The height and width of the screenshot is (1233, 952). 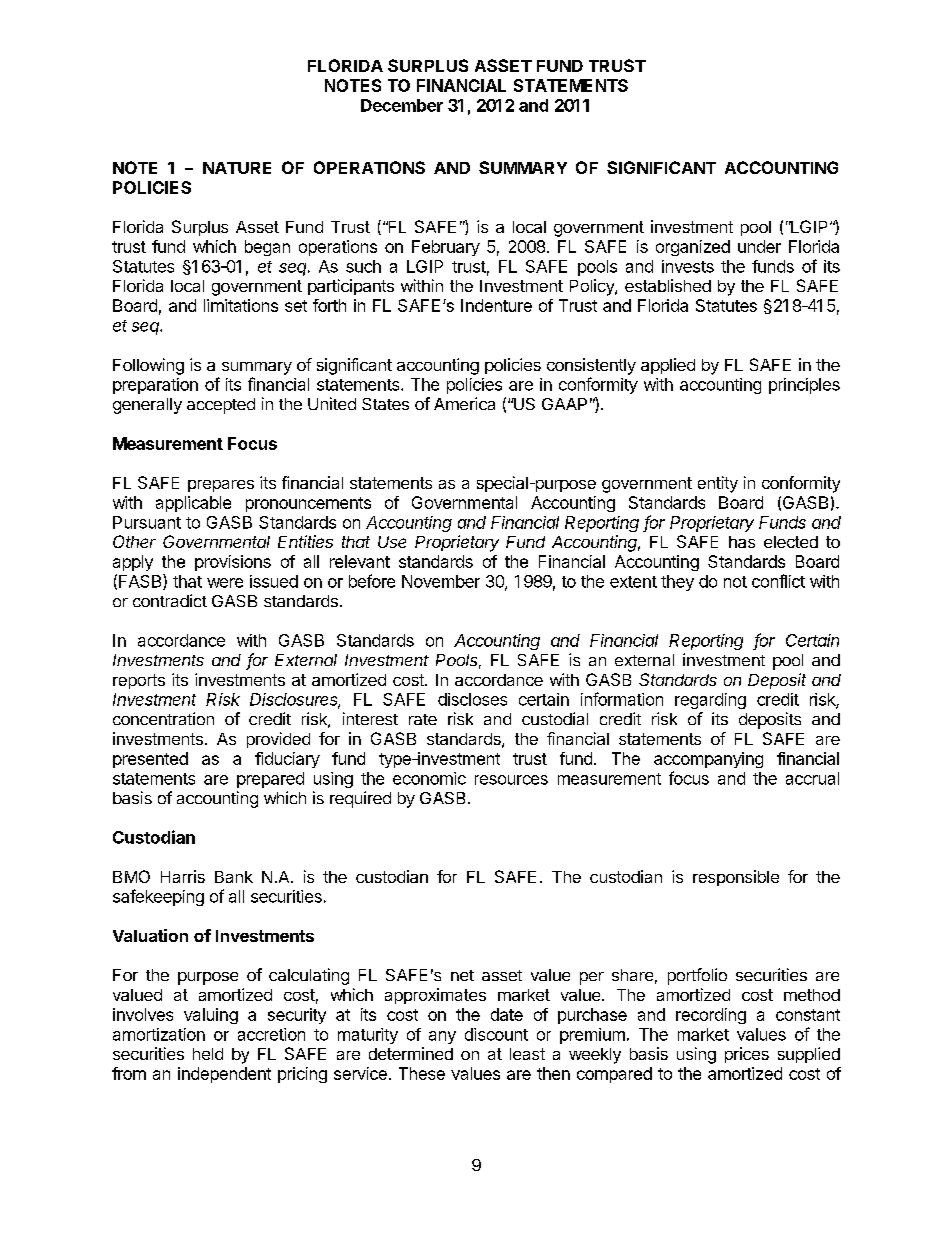 What do you see at coordinates (736, 878) in the screenshot?
I see `responsible` at bounding box center [736, 878].
